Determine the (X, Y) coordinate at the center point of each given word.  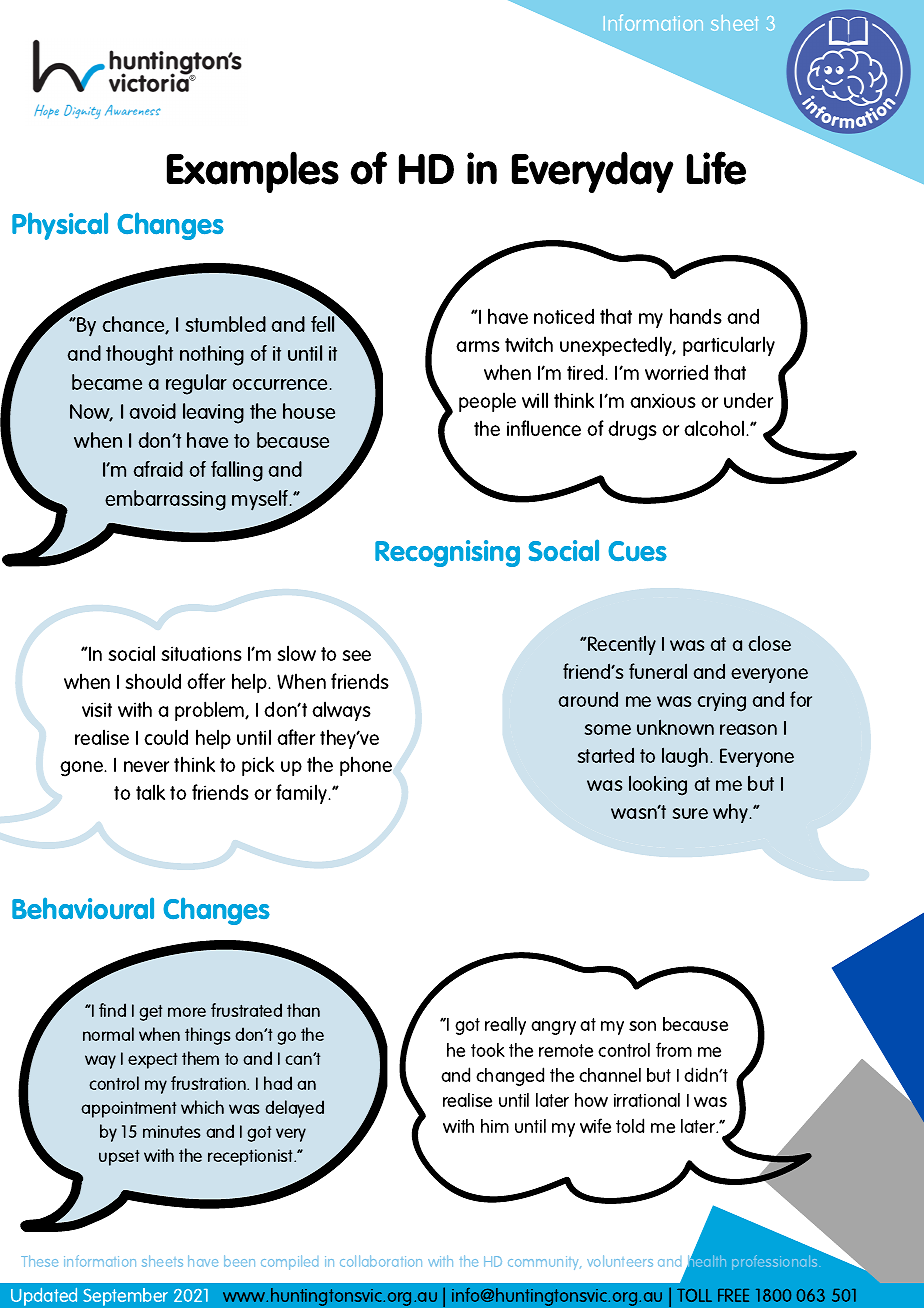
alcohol (715, 428)
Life (716, 168)
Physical (60, 226)
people (487, 402)
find (112, 1010)
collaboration (381, 1261)
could (166, 737)
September (125, 1297)
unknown (675, 727)
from (674, 1049)
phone (366, 766)
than (303, 1010)
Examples (253, 172)
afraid (158, 469)
